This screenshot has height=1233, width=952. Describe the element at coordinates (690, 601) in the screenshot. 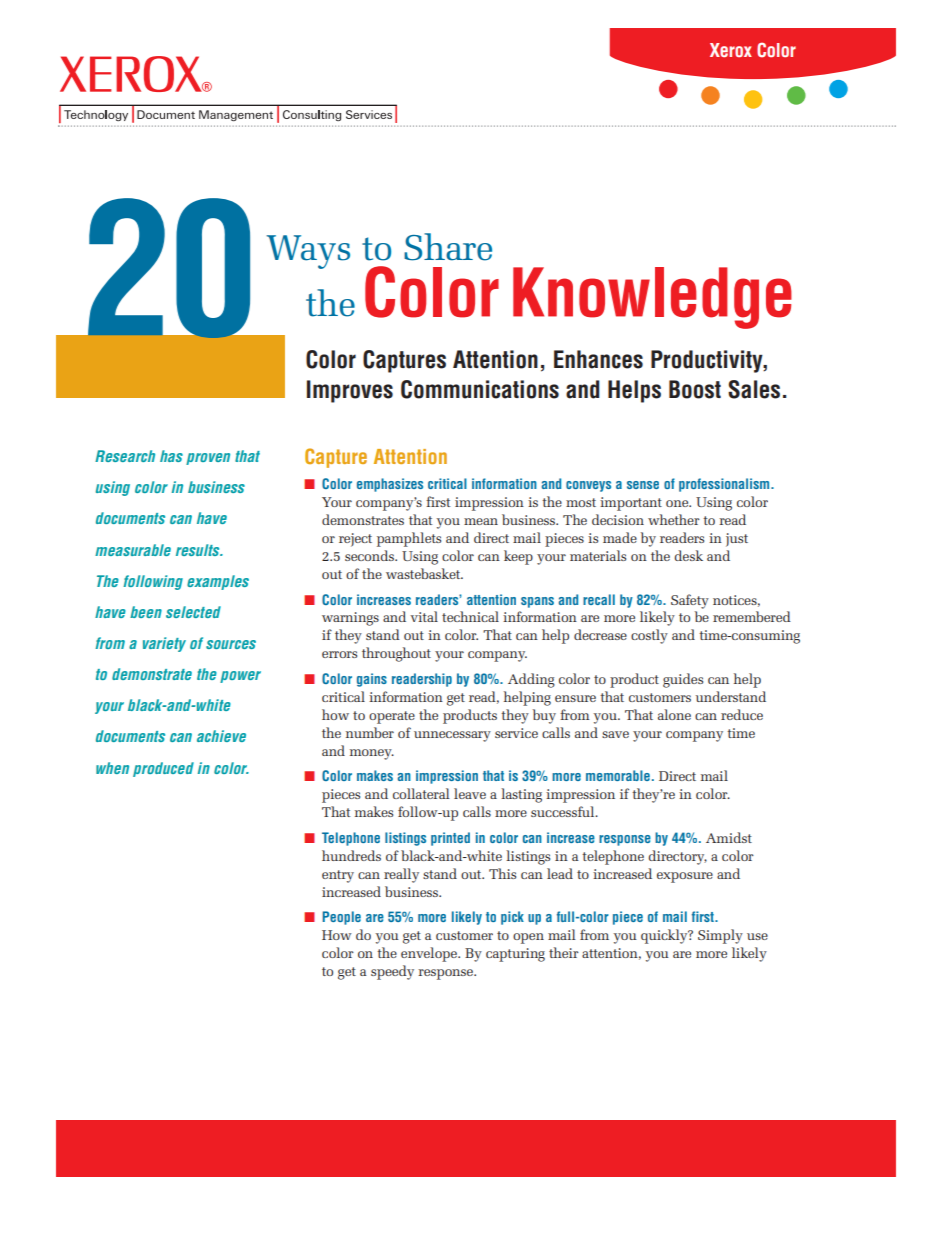

I see `Safety` at that location.
